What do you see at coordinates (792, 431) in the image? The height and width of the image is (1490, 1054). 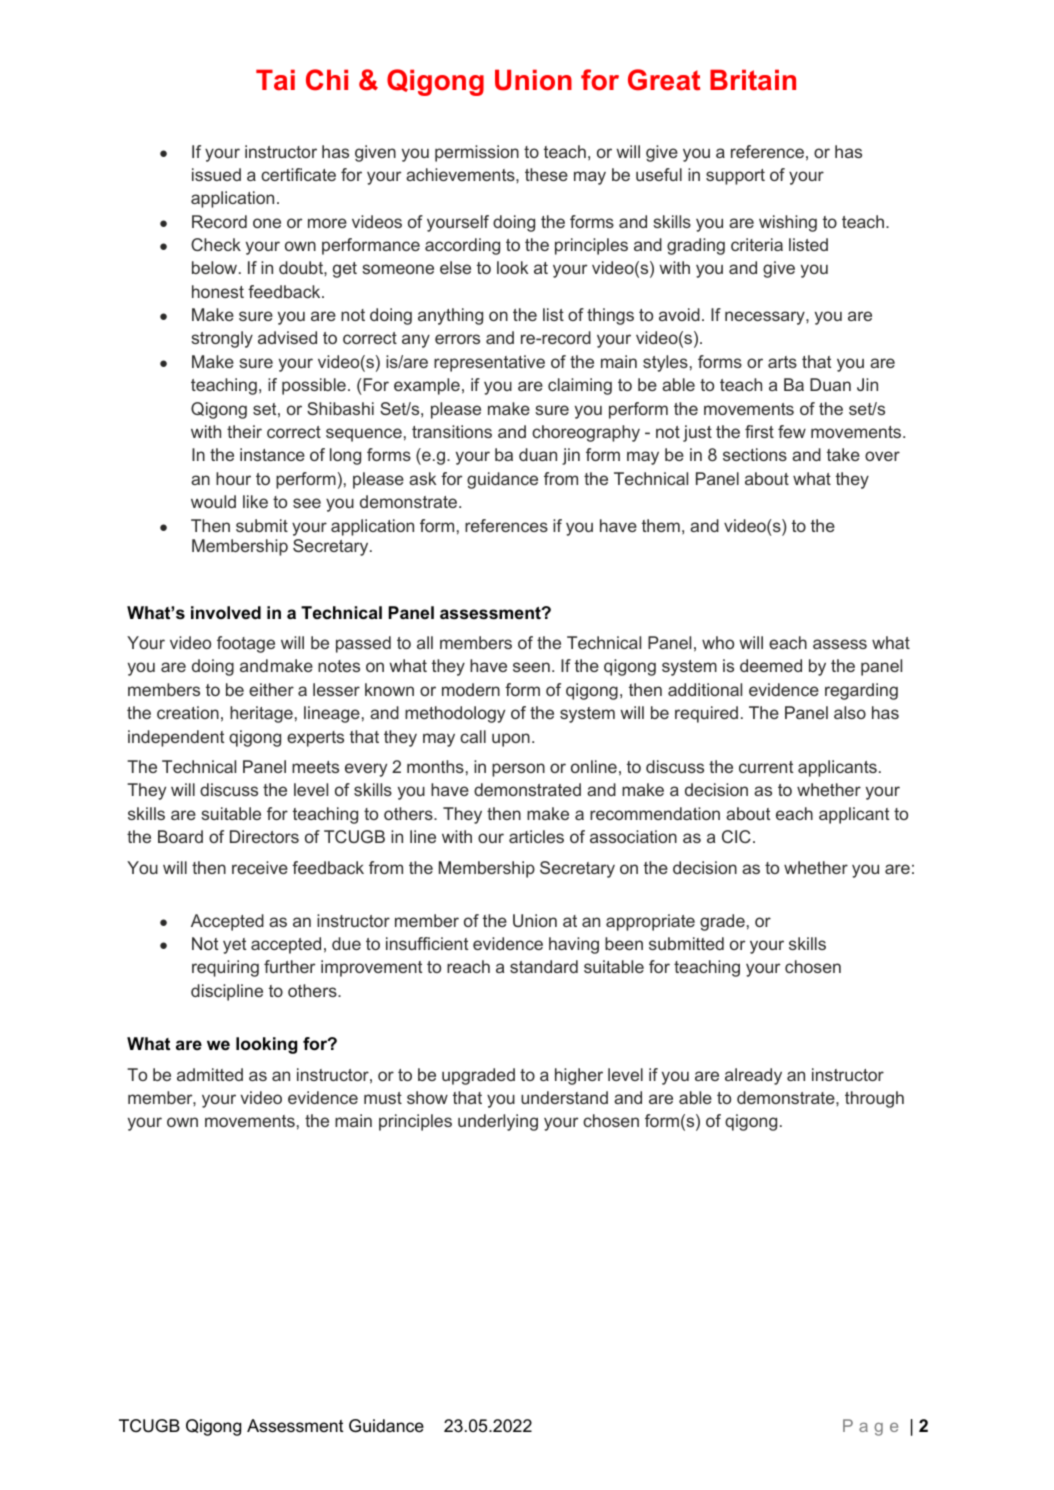 I see `few` at bounding box center [792, 431].
